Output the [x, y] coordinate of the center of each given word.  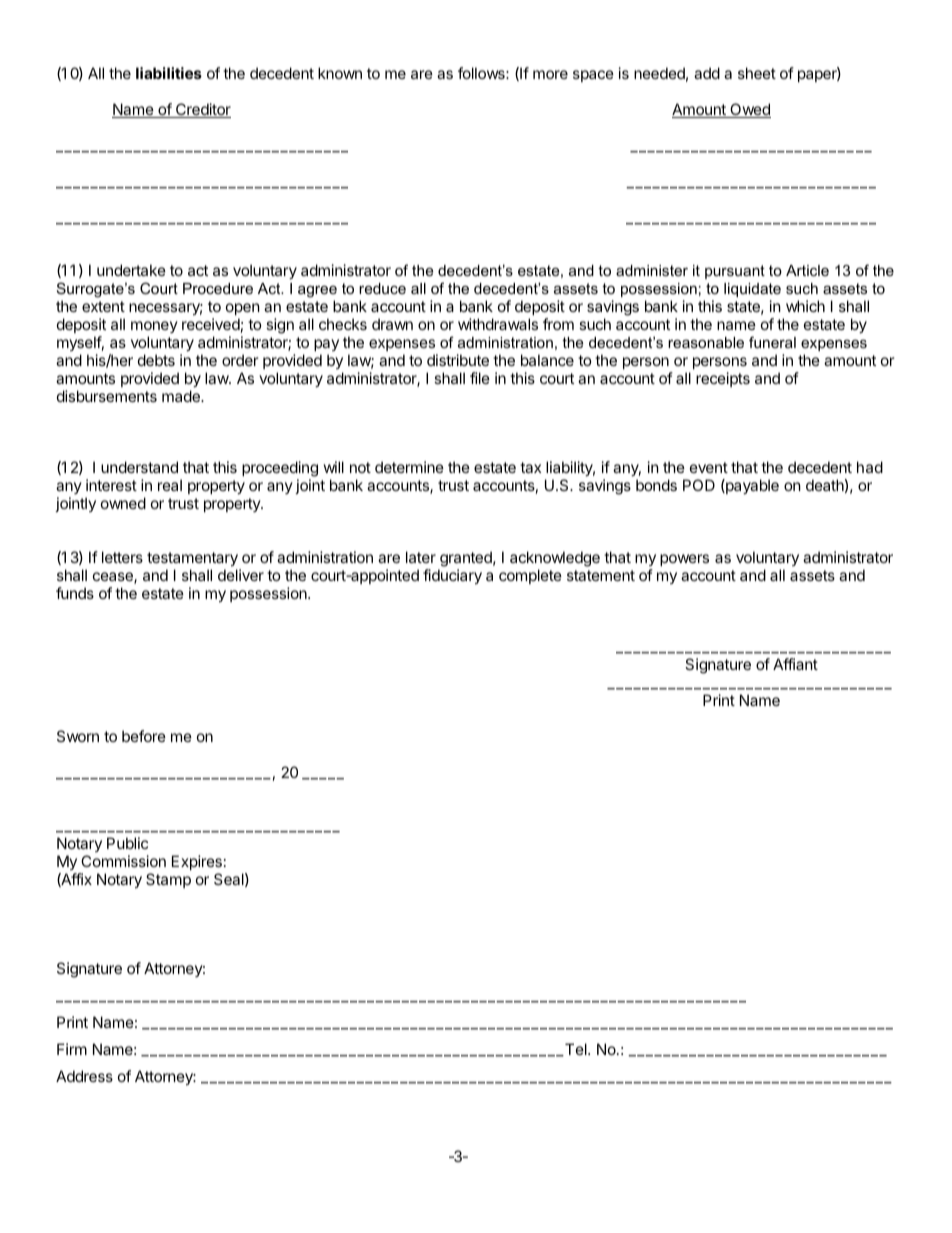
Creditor [202, 110]
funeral [772, 342]
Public [127, 843]
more [550, 74]
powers [684, 560]
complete [530, 576]
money [154, 327]
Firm [72, 1049]
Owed [749, 110]
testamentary [192, 559]
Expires [197, 862]
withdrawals [498, 324]
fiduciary [452, 576]
